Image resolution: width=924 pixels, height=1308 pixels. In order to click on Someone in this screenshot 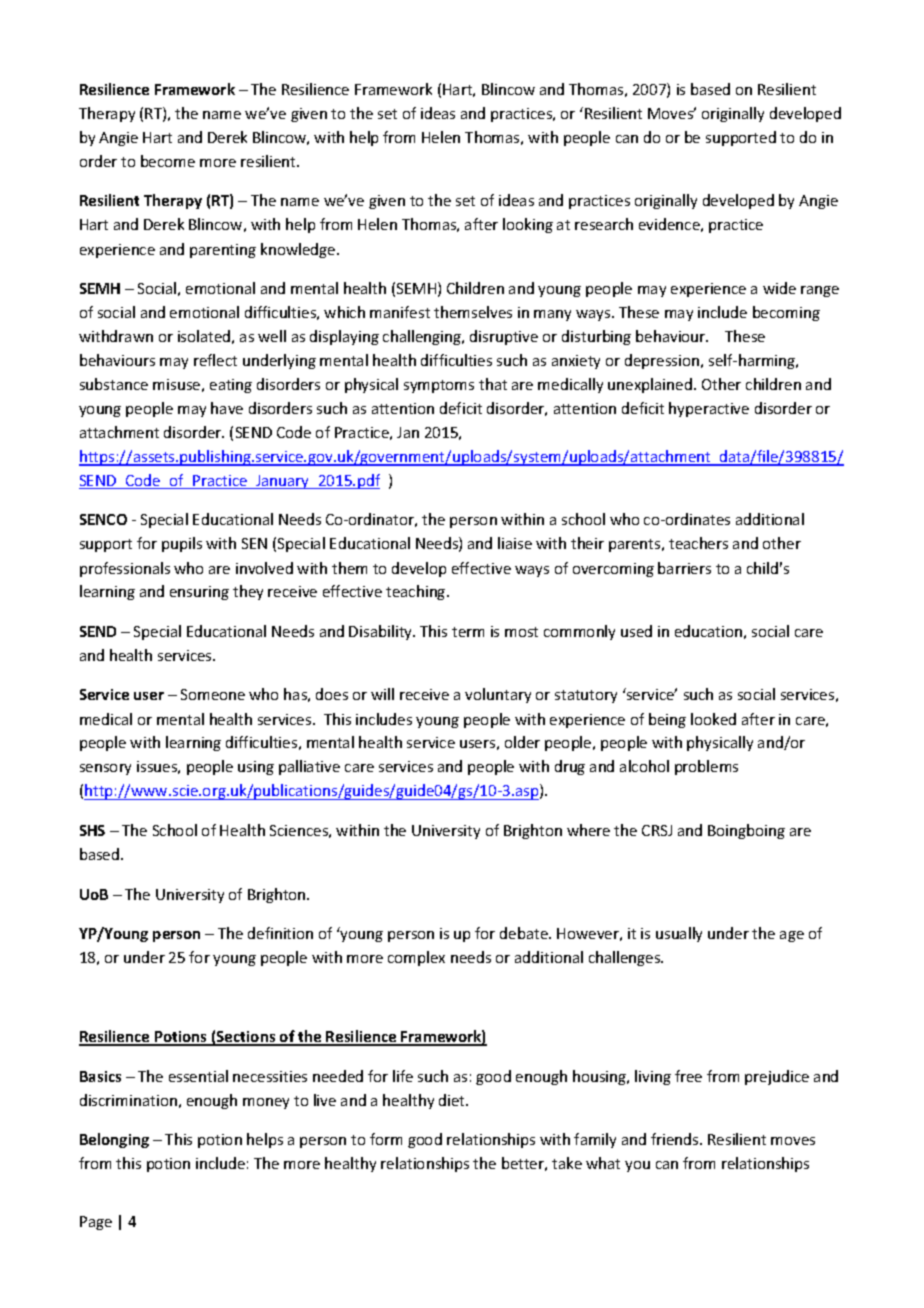, I will do `click(213, 694)`.
